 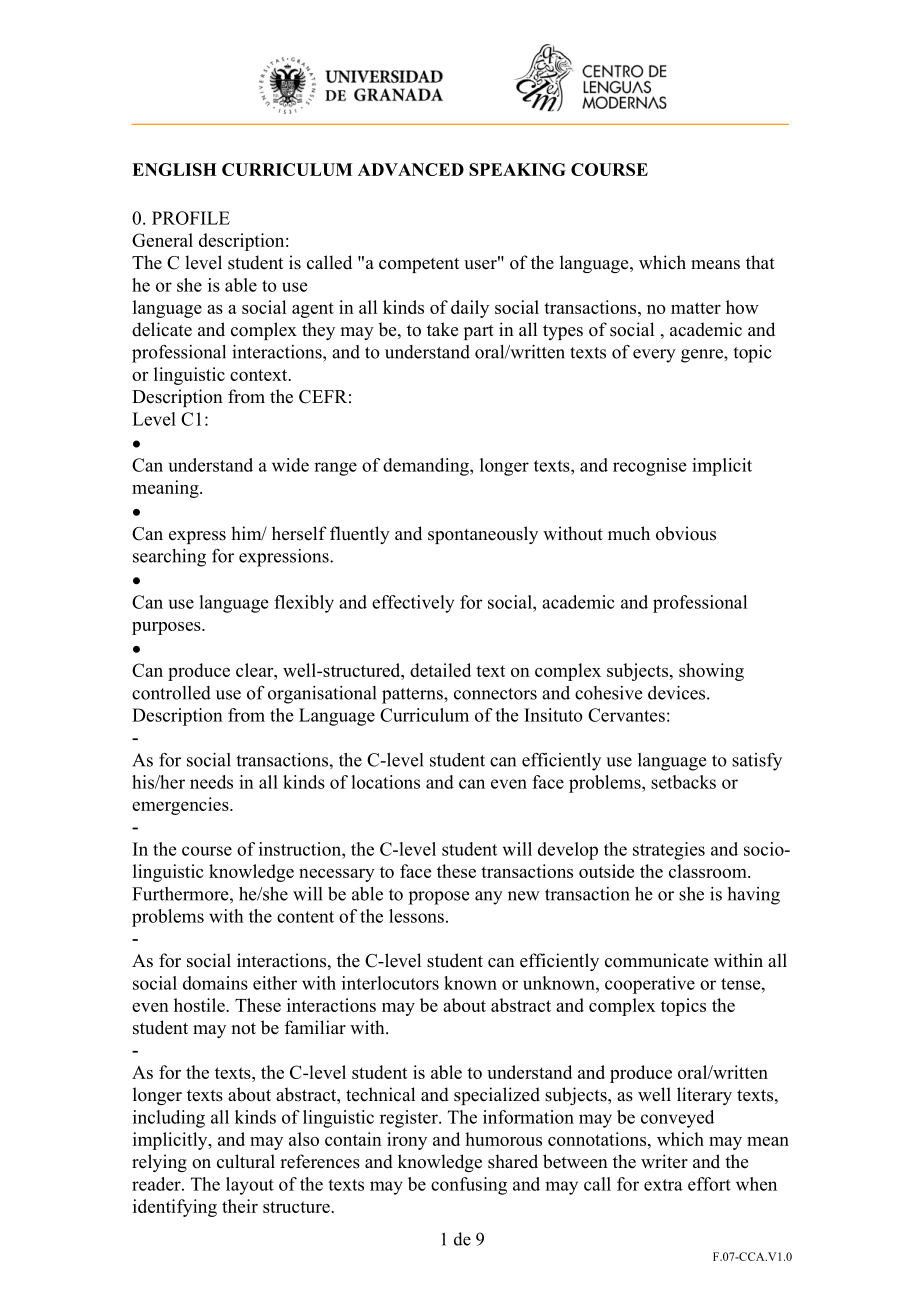 What do you see at coordinates (469, 1186) in the screenshot?
I see `confusing` at bounding box center [469, 1186].
